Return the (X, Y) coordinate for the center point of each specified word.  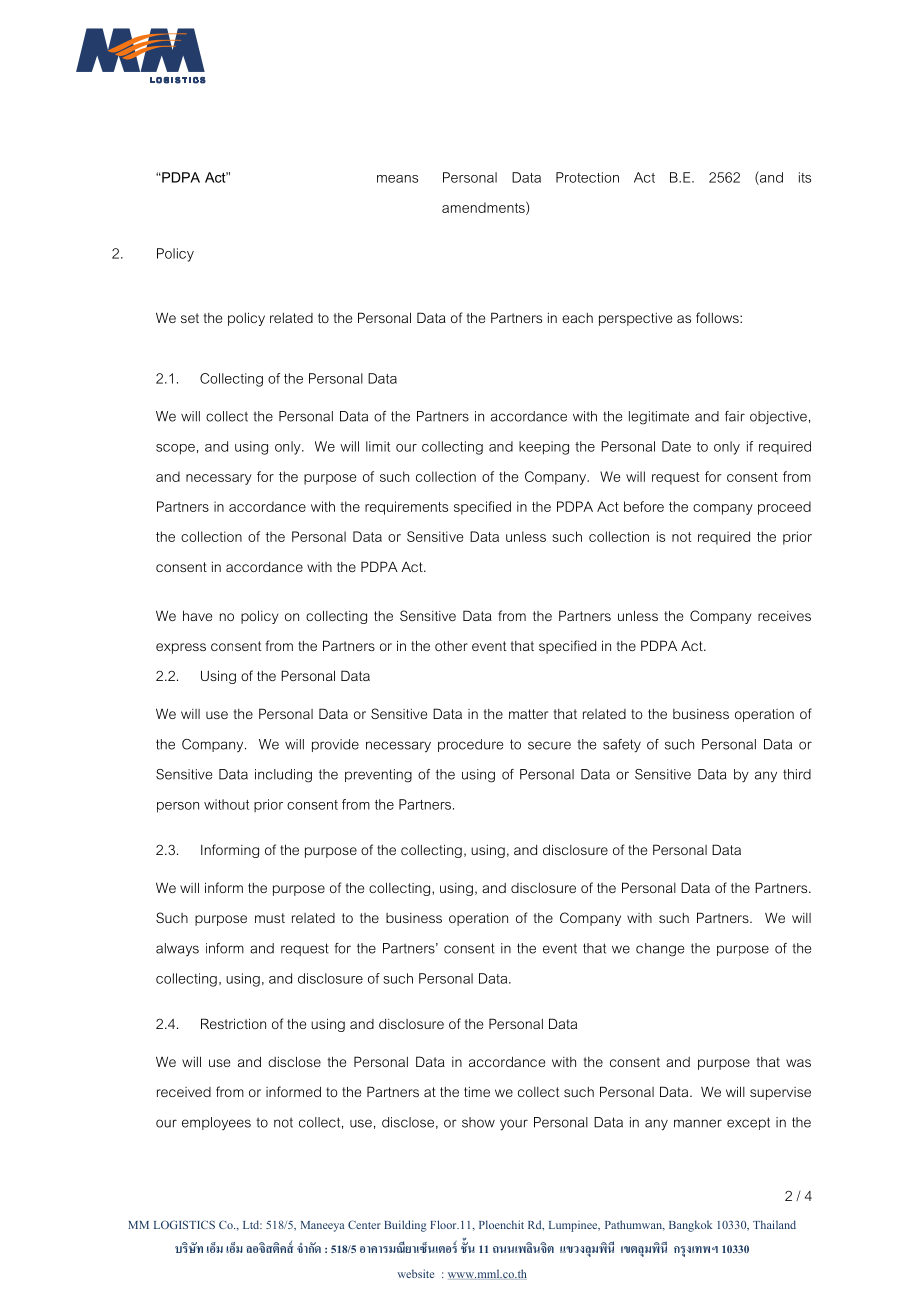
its (805, 177)
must (270, 918)
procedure (470, 745)
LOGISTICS (184, 1224)
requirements (406, 508)
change (660, 950)
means (397, 179)
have (197, 615)
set (190, 318)
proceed (784, 508)
